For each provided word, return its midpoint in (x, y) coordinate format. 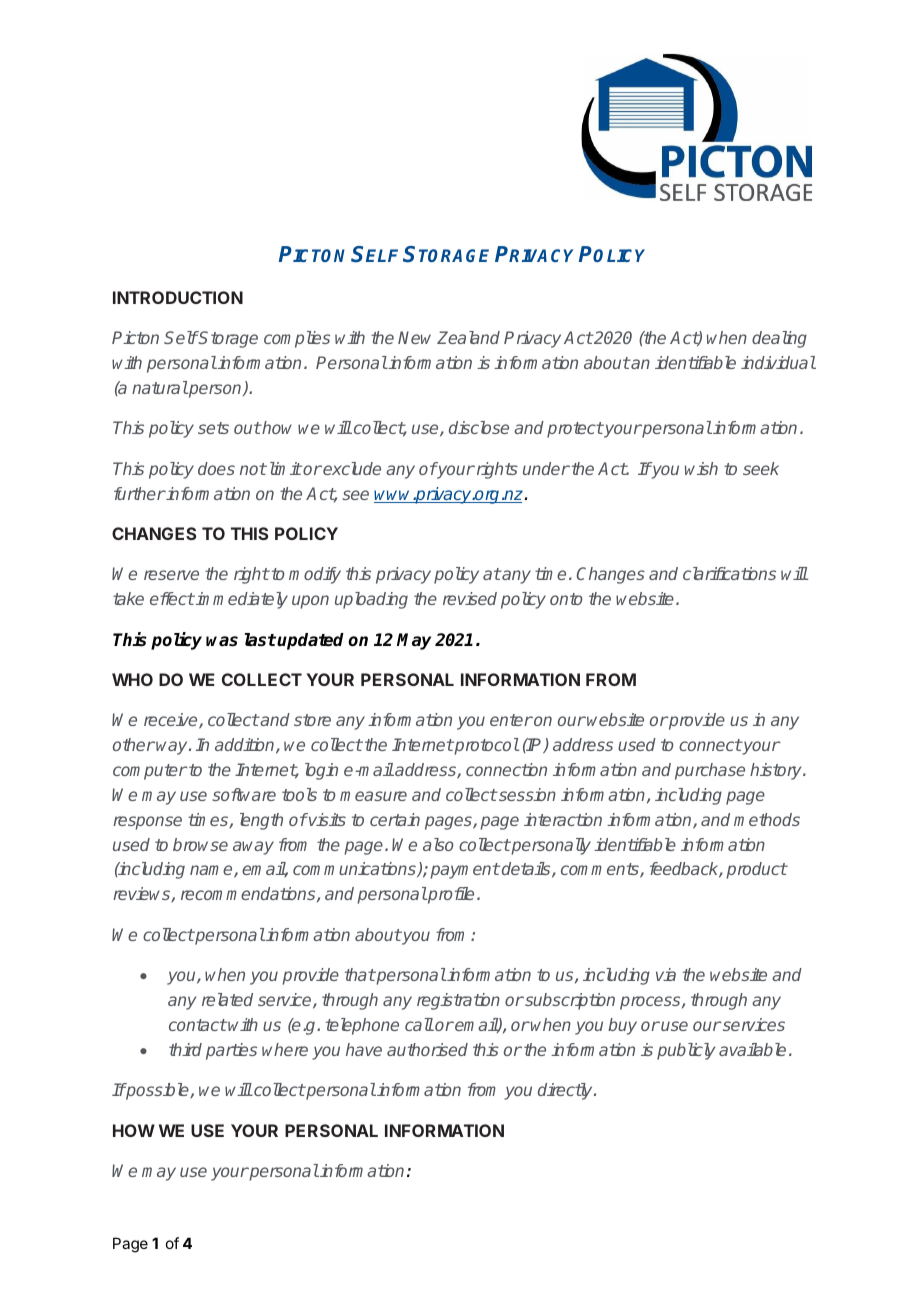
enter (511, 720)
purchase (710, 771)
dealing (779, 339)
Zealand (468, 337)
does (216, 468)
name (212, 871)
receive (172, 721)
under (546, 468)
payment (465, 871)
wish (701, 468)
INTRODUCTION (178, 297)
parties (231, 1051)
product (756, 870)
